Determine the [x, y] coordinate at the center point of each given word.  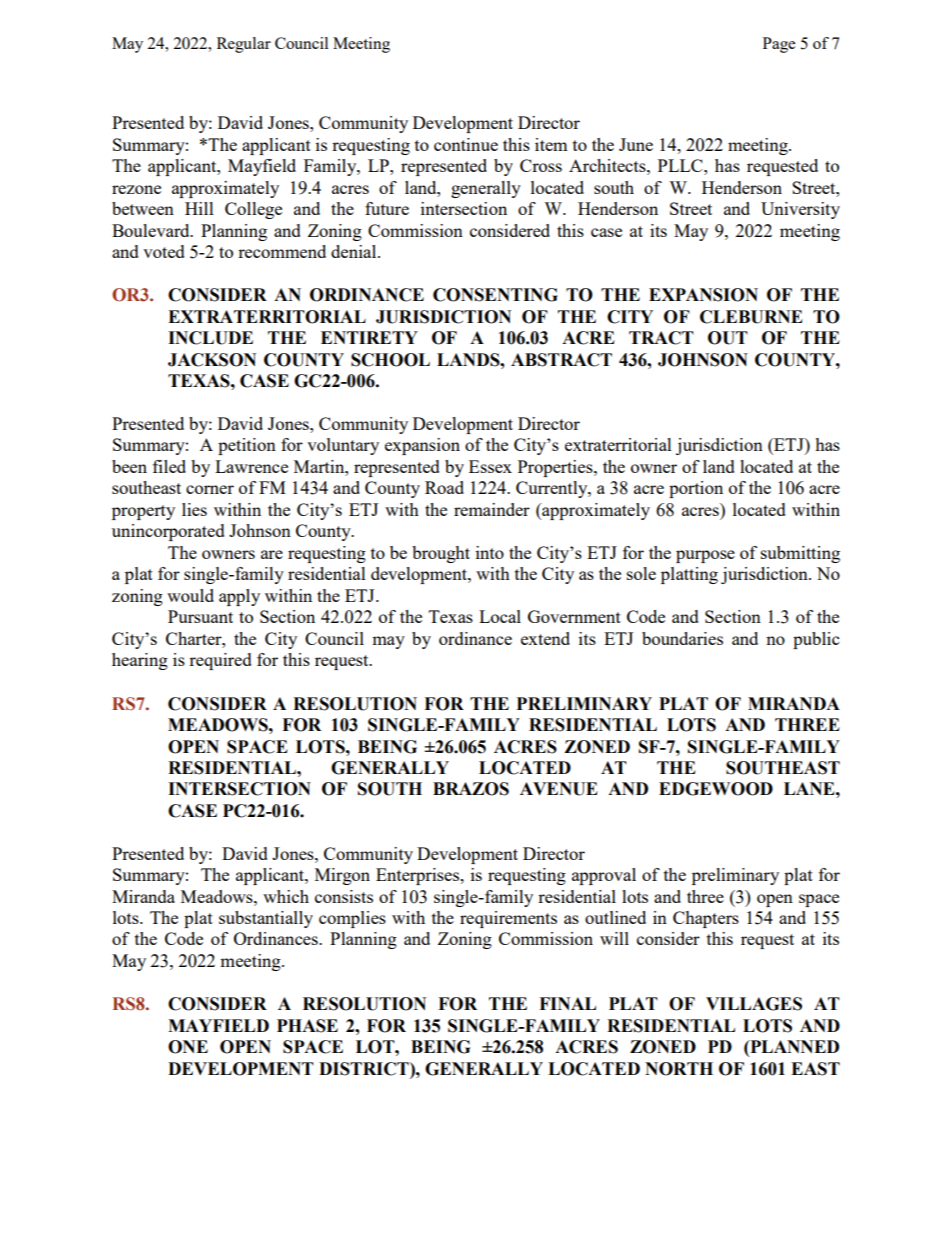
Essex [490, 466]
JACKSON [212, 360]
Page [779, 45]
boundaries [682, 638]
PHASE [307, 1026]
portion [696, 489]
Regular [244, 45]
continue [466, 144]
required [220, 661]
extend [545, 638]
